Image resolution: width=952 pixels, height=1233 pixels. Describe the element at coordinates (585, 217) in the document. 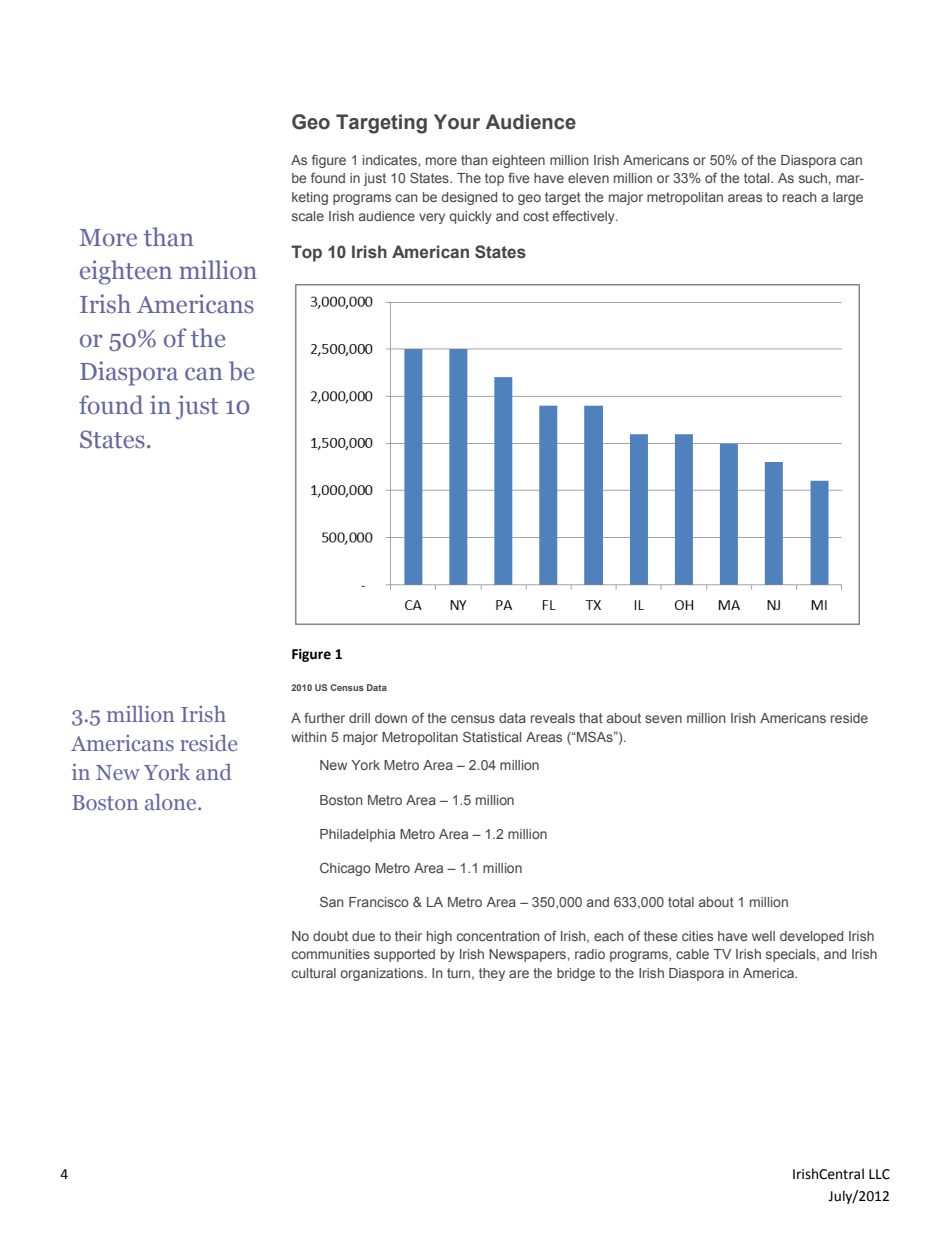

I see `effectively` at that location.
